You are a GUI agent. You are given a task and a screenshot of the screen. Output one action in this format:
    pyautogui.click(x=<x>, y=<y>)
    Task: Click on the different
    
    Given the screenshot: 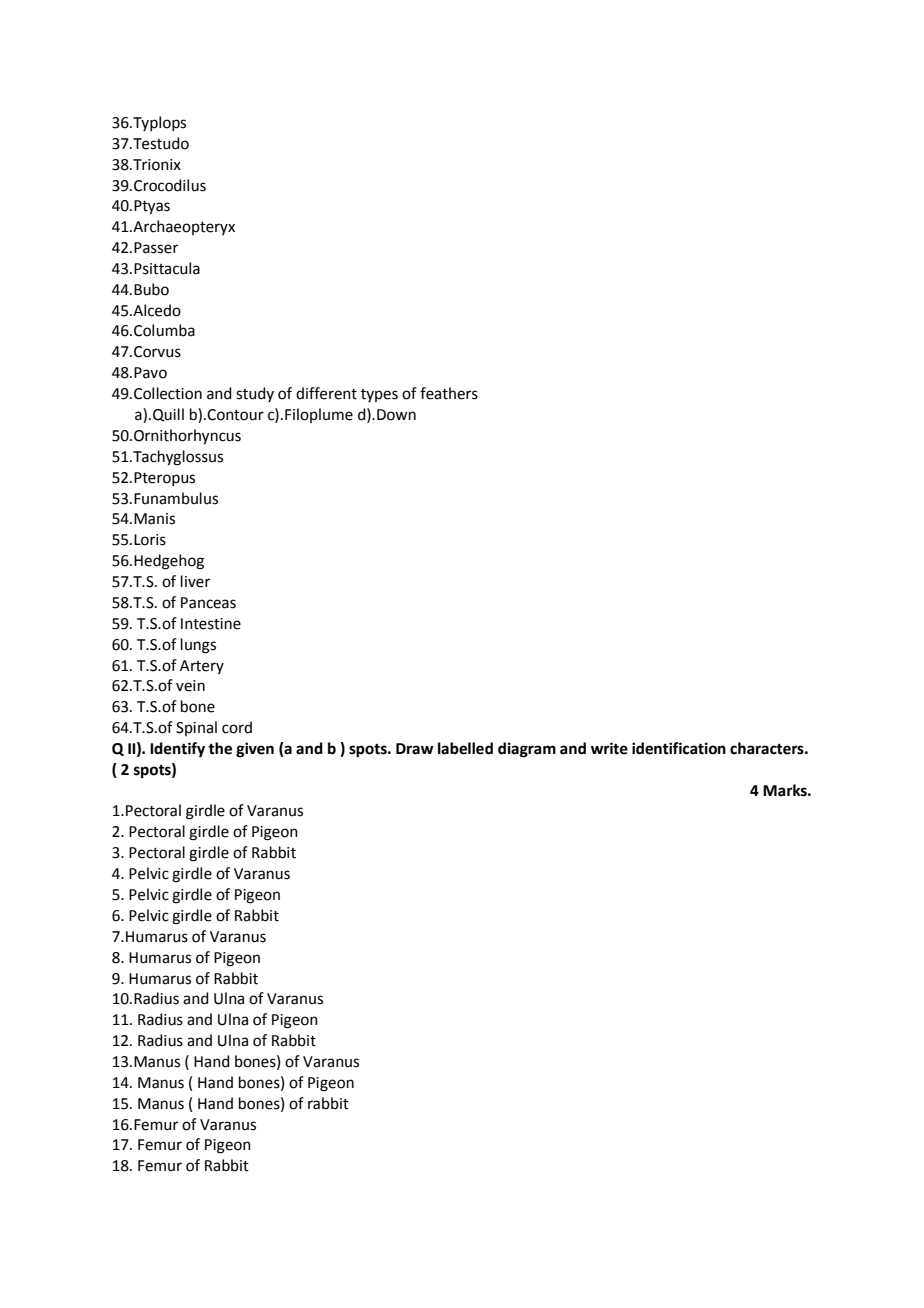 What is the action you would take?
    pyautogui.click(x=326, y=393)
